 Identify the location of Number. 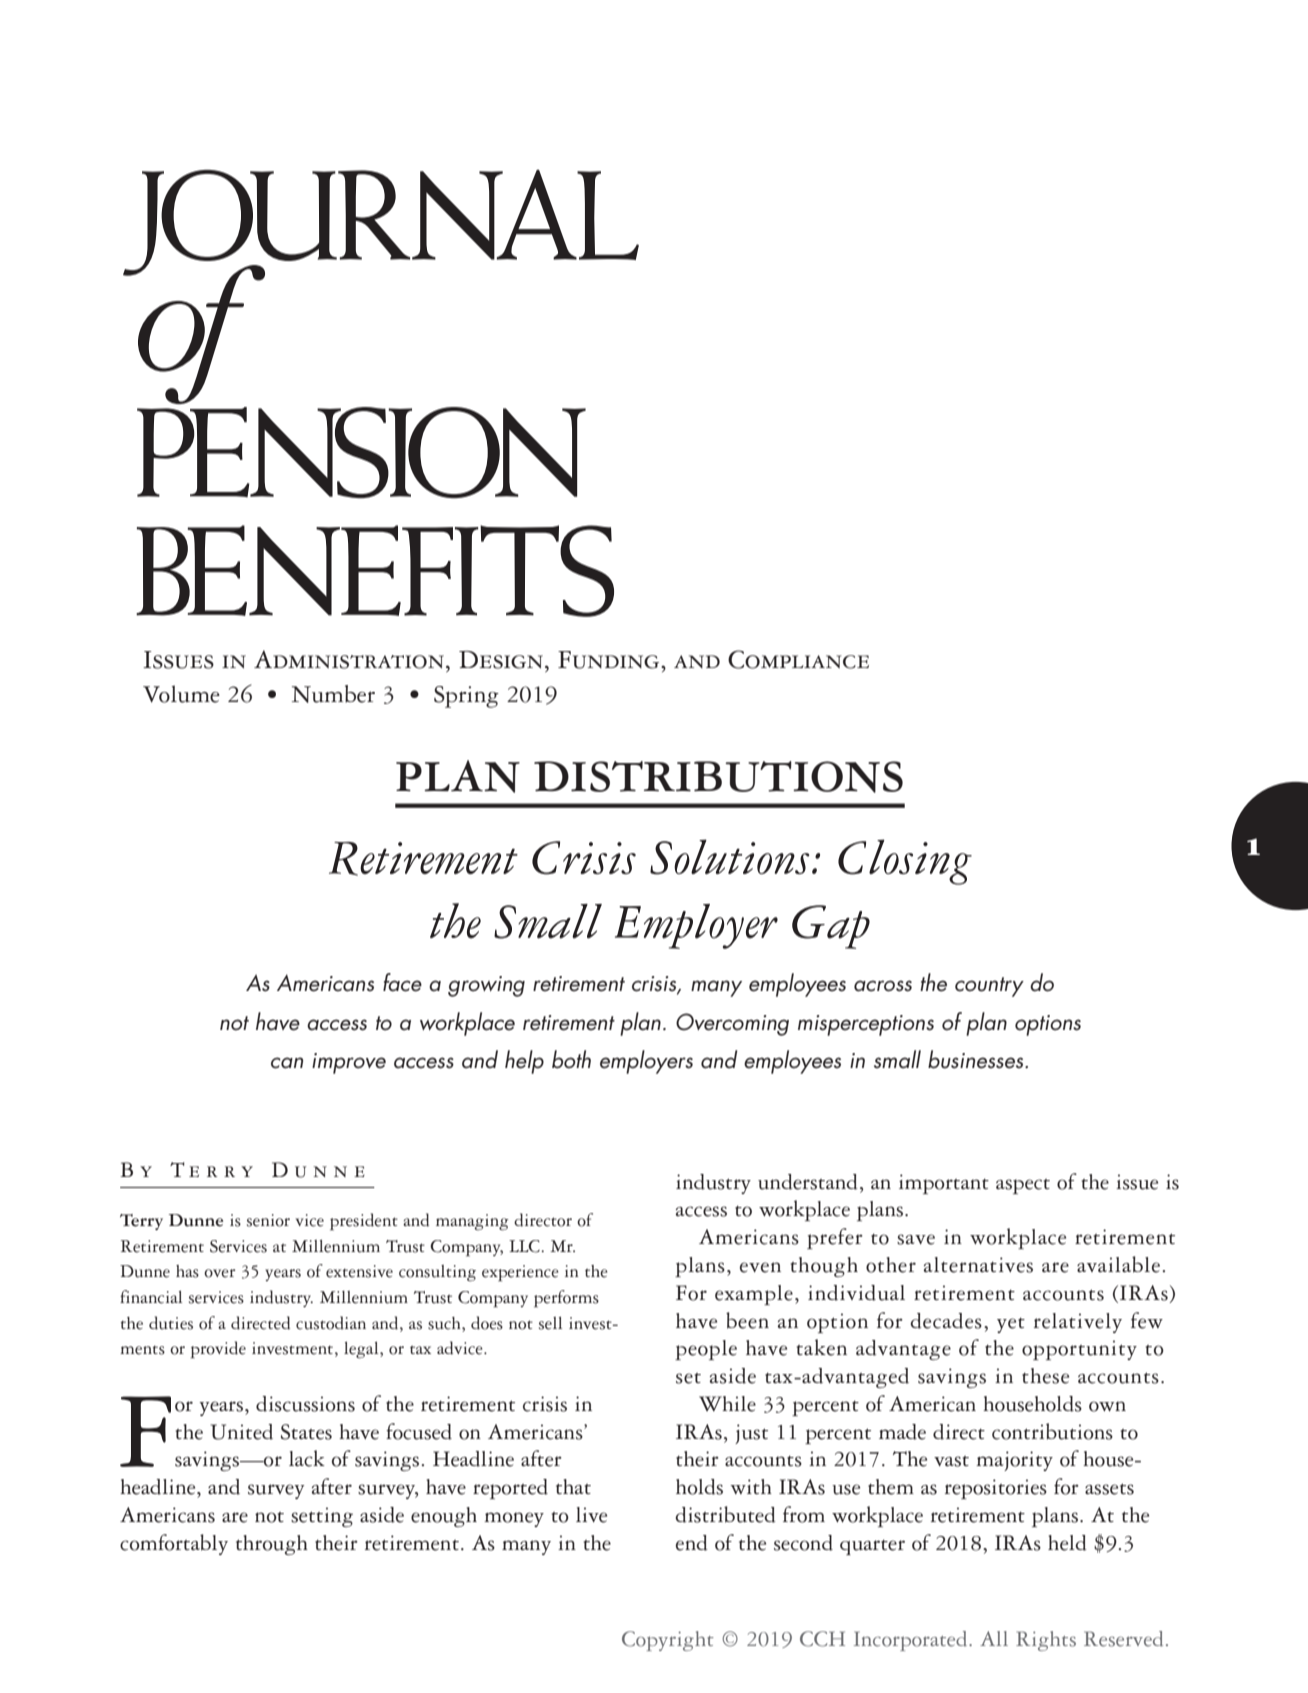
(333, 694).
